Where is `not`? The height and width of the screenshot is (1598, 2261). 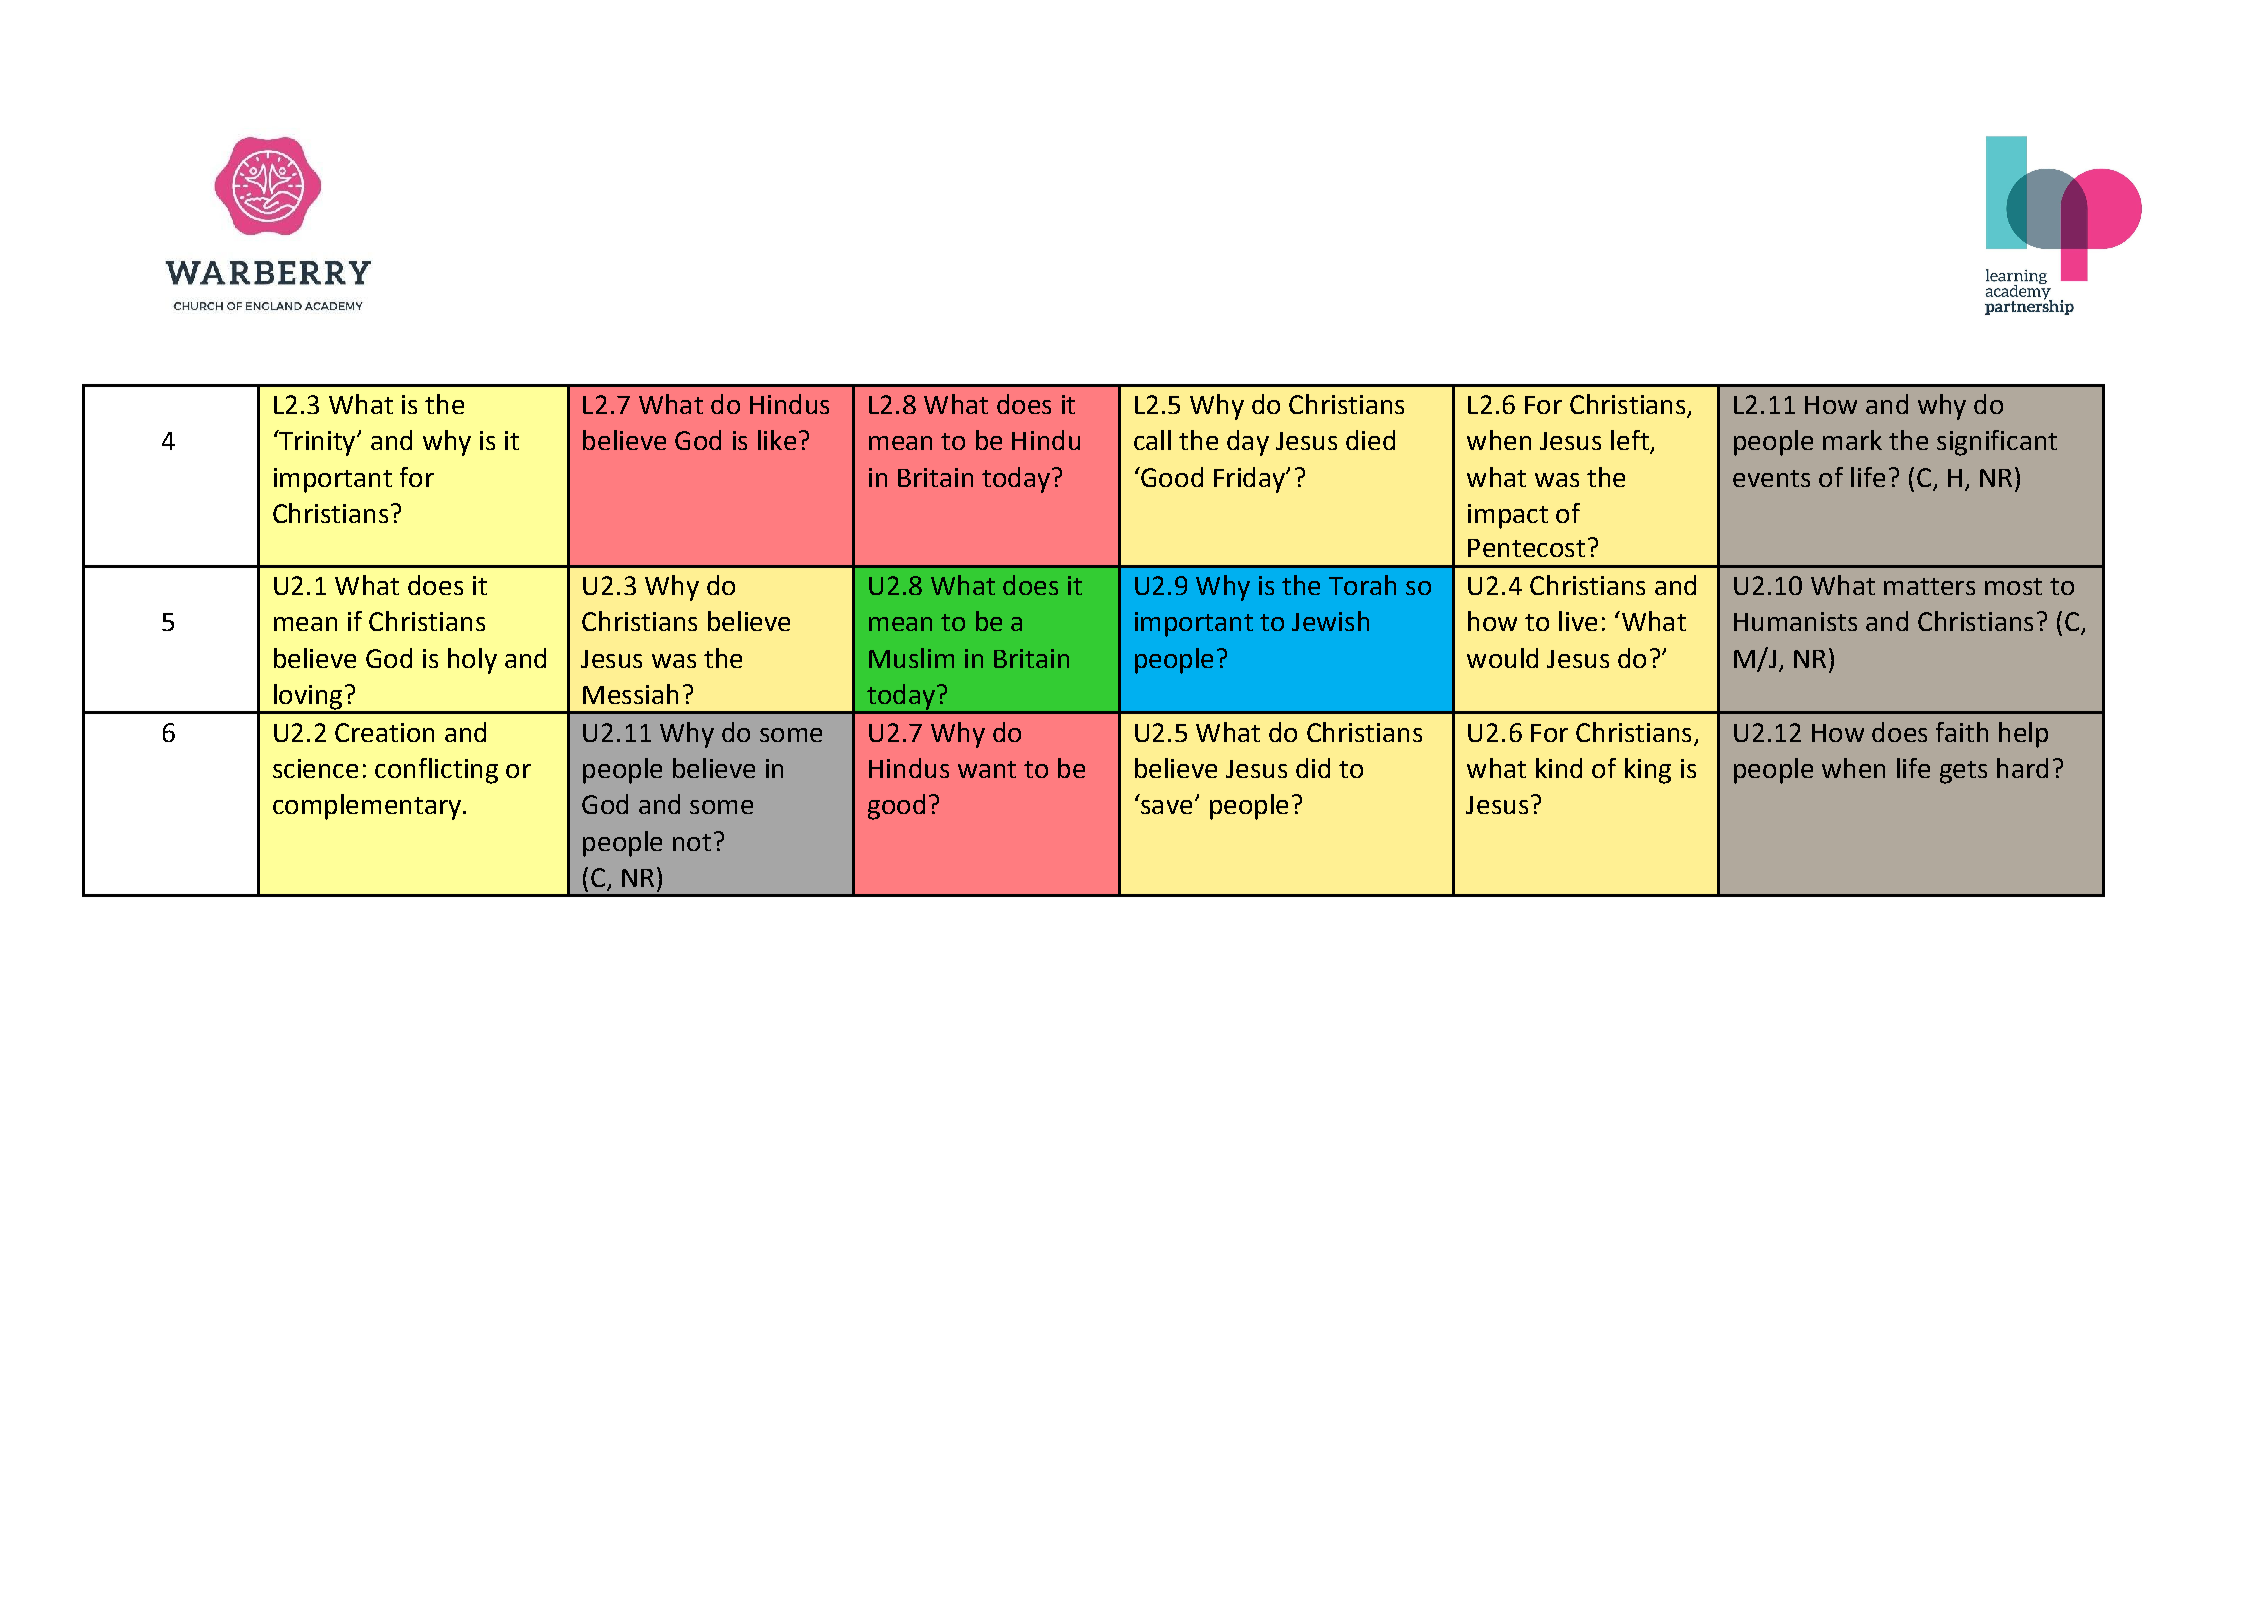
not is located at coordinates (692, 842).
